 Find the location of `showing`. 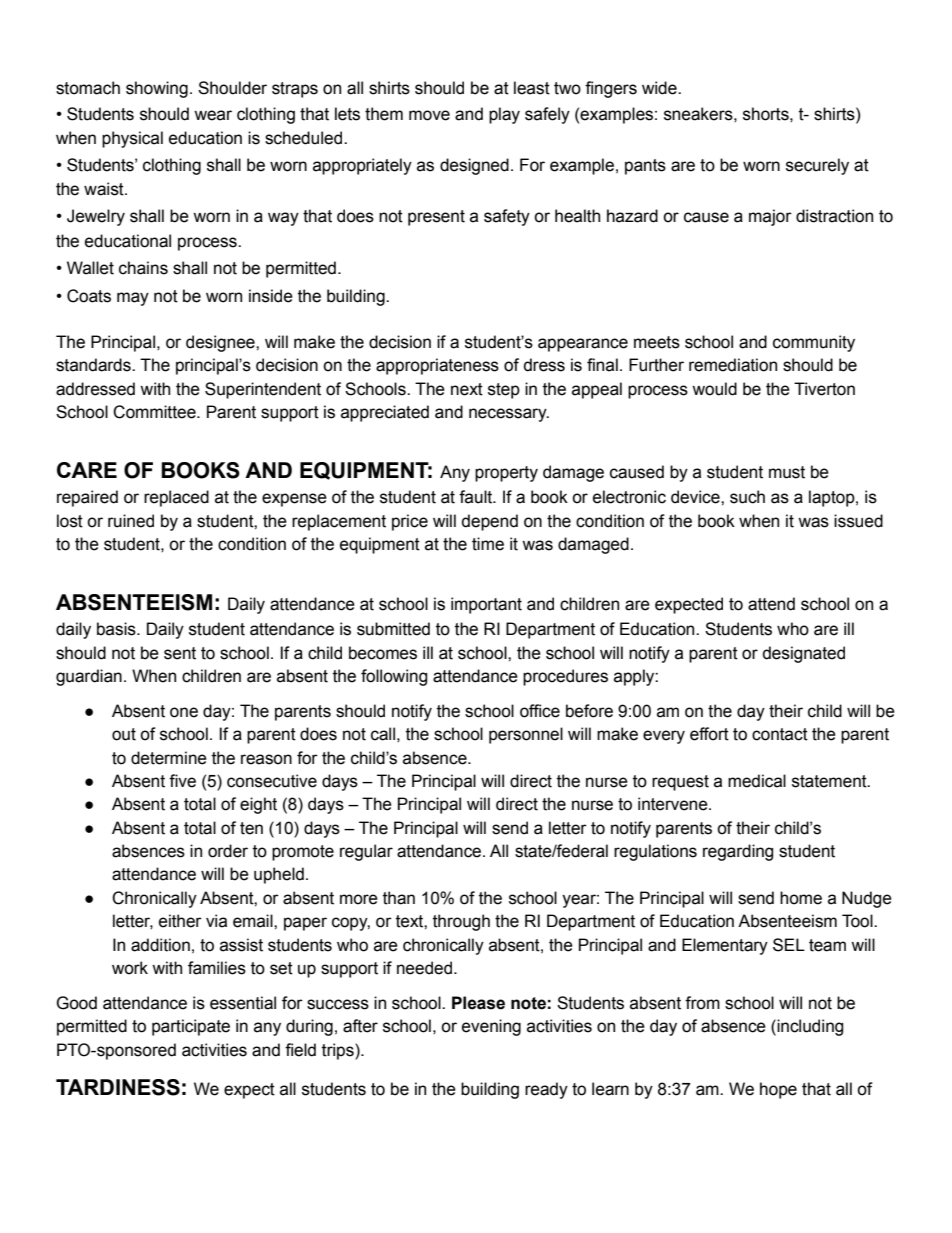

showing is located at coordinates (157, 89).
